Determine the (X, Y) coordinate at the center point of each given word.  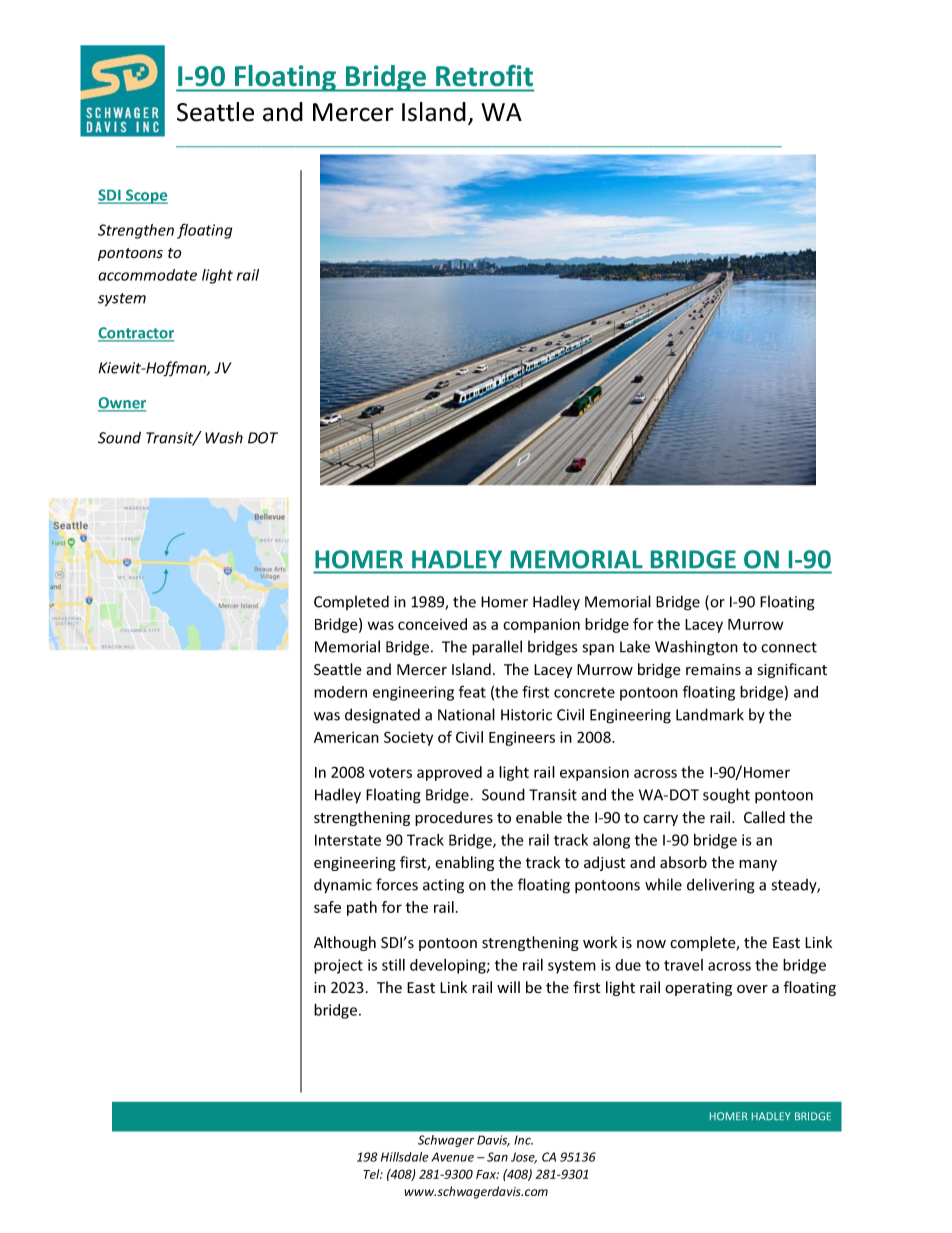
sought (726, 796)
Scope (146, 196)
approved (449, 773)
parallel (497, 648)
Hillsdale (405, 1157)
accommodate (147, 275)
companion (541, 626)
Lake (635, 646)
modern (340, 692)
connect (789, 647)
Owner (122, 404)
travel (683, 965)
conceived (432, 624)
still (393, 965)
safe (327, 907)
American (346, 737)
